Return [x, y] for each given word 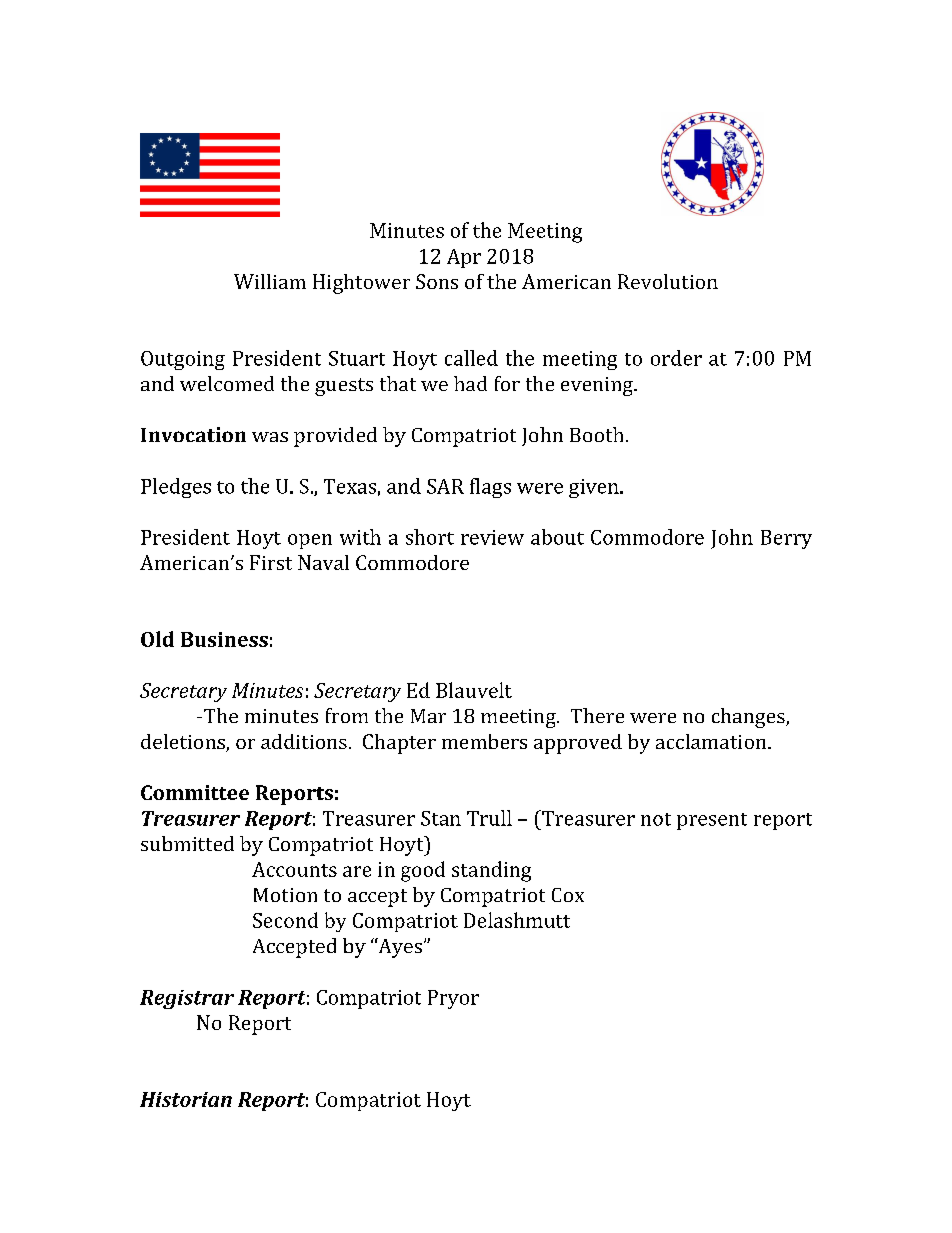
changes [749, 718]
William [270, 281]
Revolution [668, 281]
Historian [186, 1099]
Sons [437, 281]
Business [224, 639]
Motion [285, 895]
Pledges [176, 488]
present [712, 821]
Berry [786, 539]
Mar [428, 716]
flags [490, 488]
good [423, 871]
